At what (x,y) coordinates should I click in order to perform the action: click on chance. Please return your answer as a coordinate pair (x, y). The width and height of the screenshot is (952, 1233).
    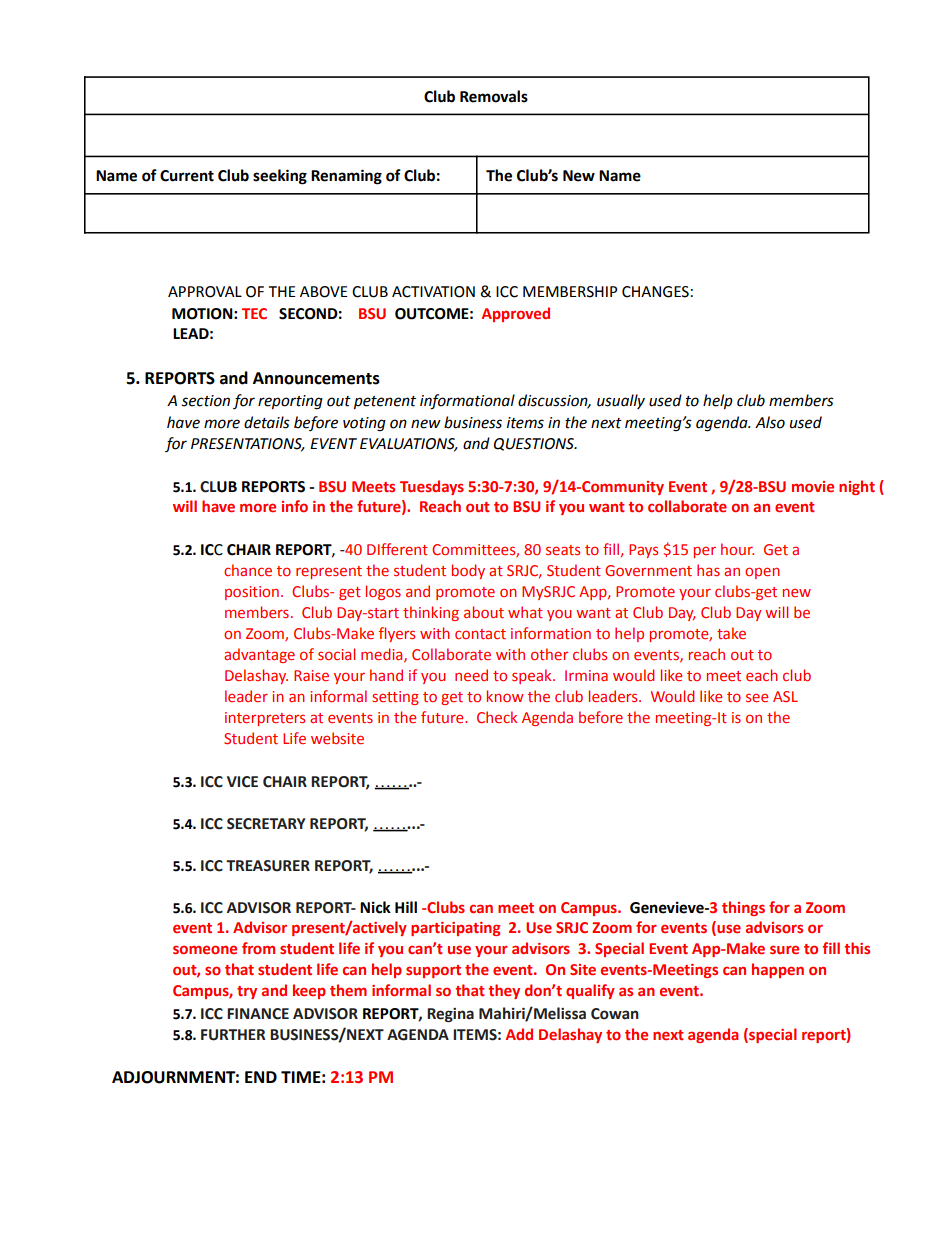
    Looking at the image, I should click on (248, 570).
